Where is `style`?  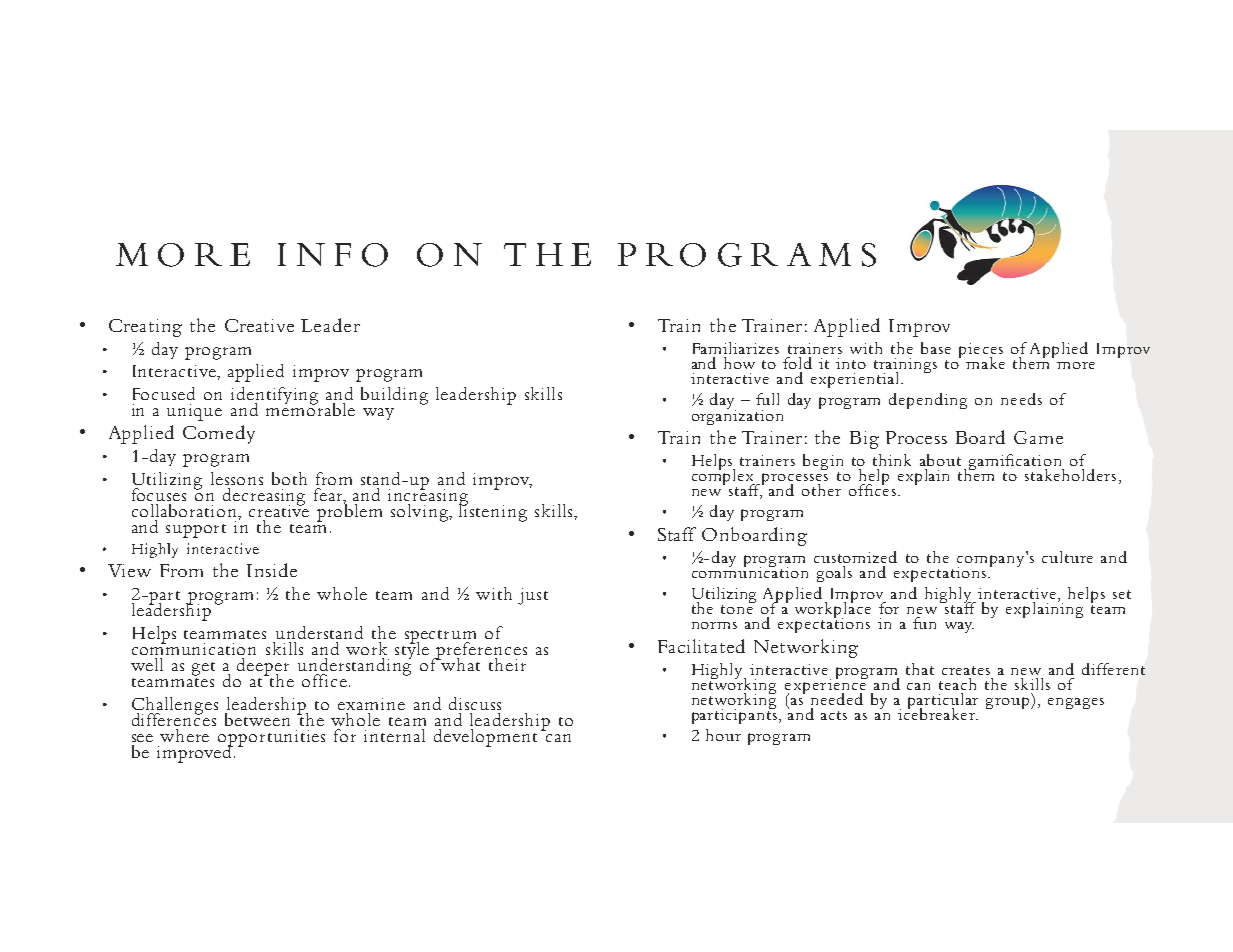
style is located at coordinates (412, 649).
